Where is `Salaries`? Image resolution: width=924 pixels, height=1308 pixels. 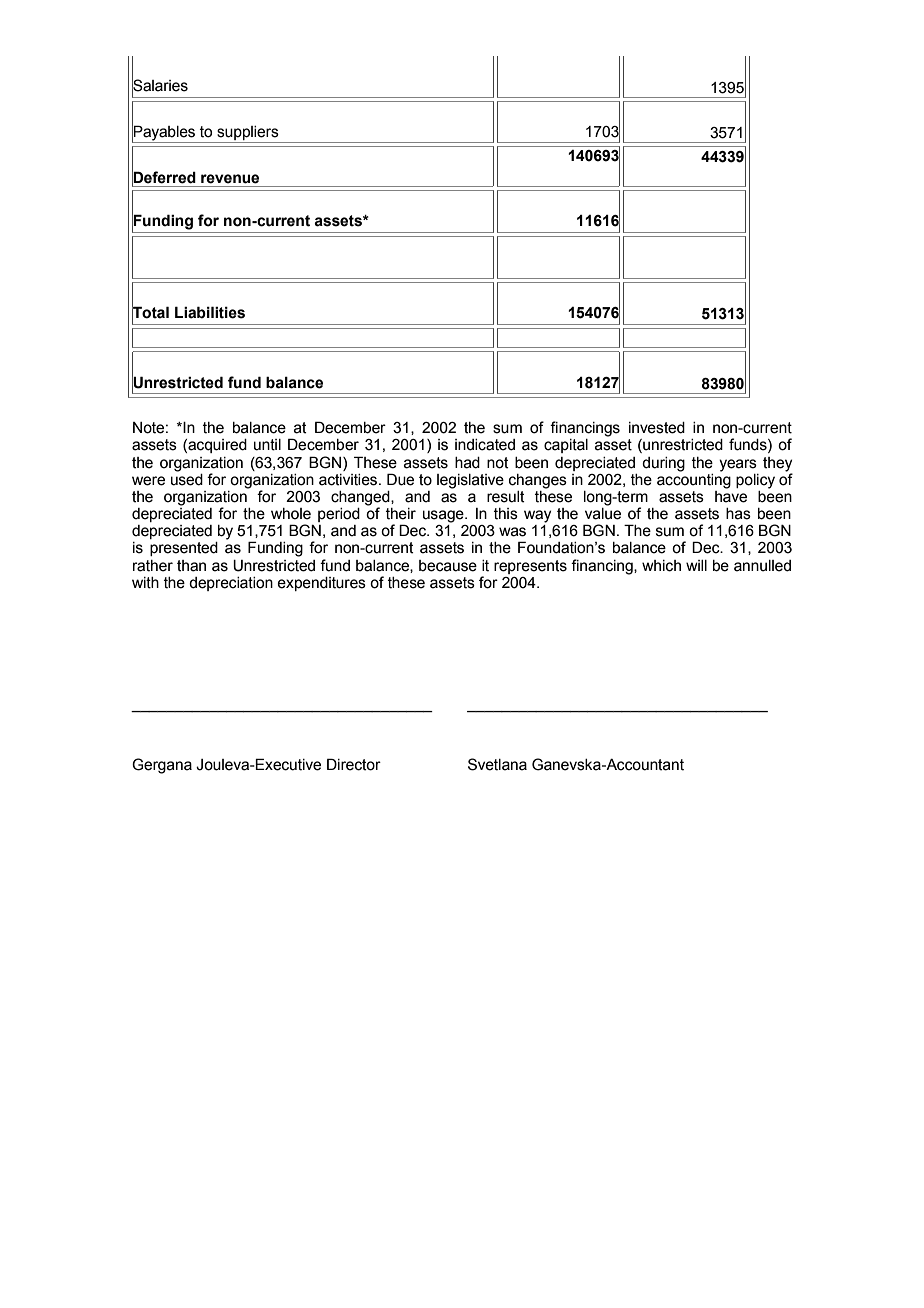
Salaries is located at coordinates (160, 86).
